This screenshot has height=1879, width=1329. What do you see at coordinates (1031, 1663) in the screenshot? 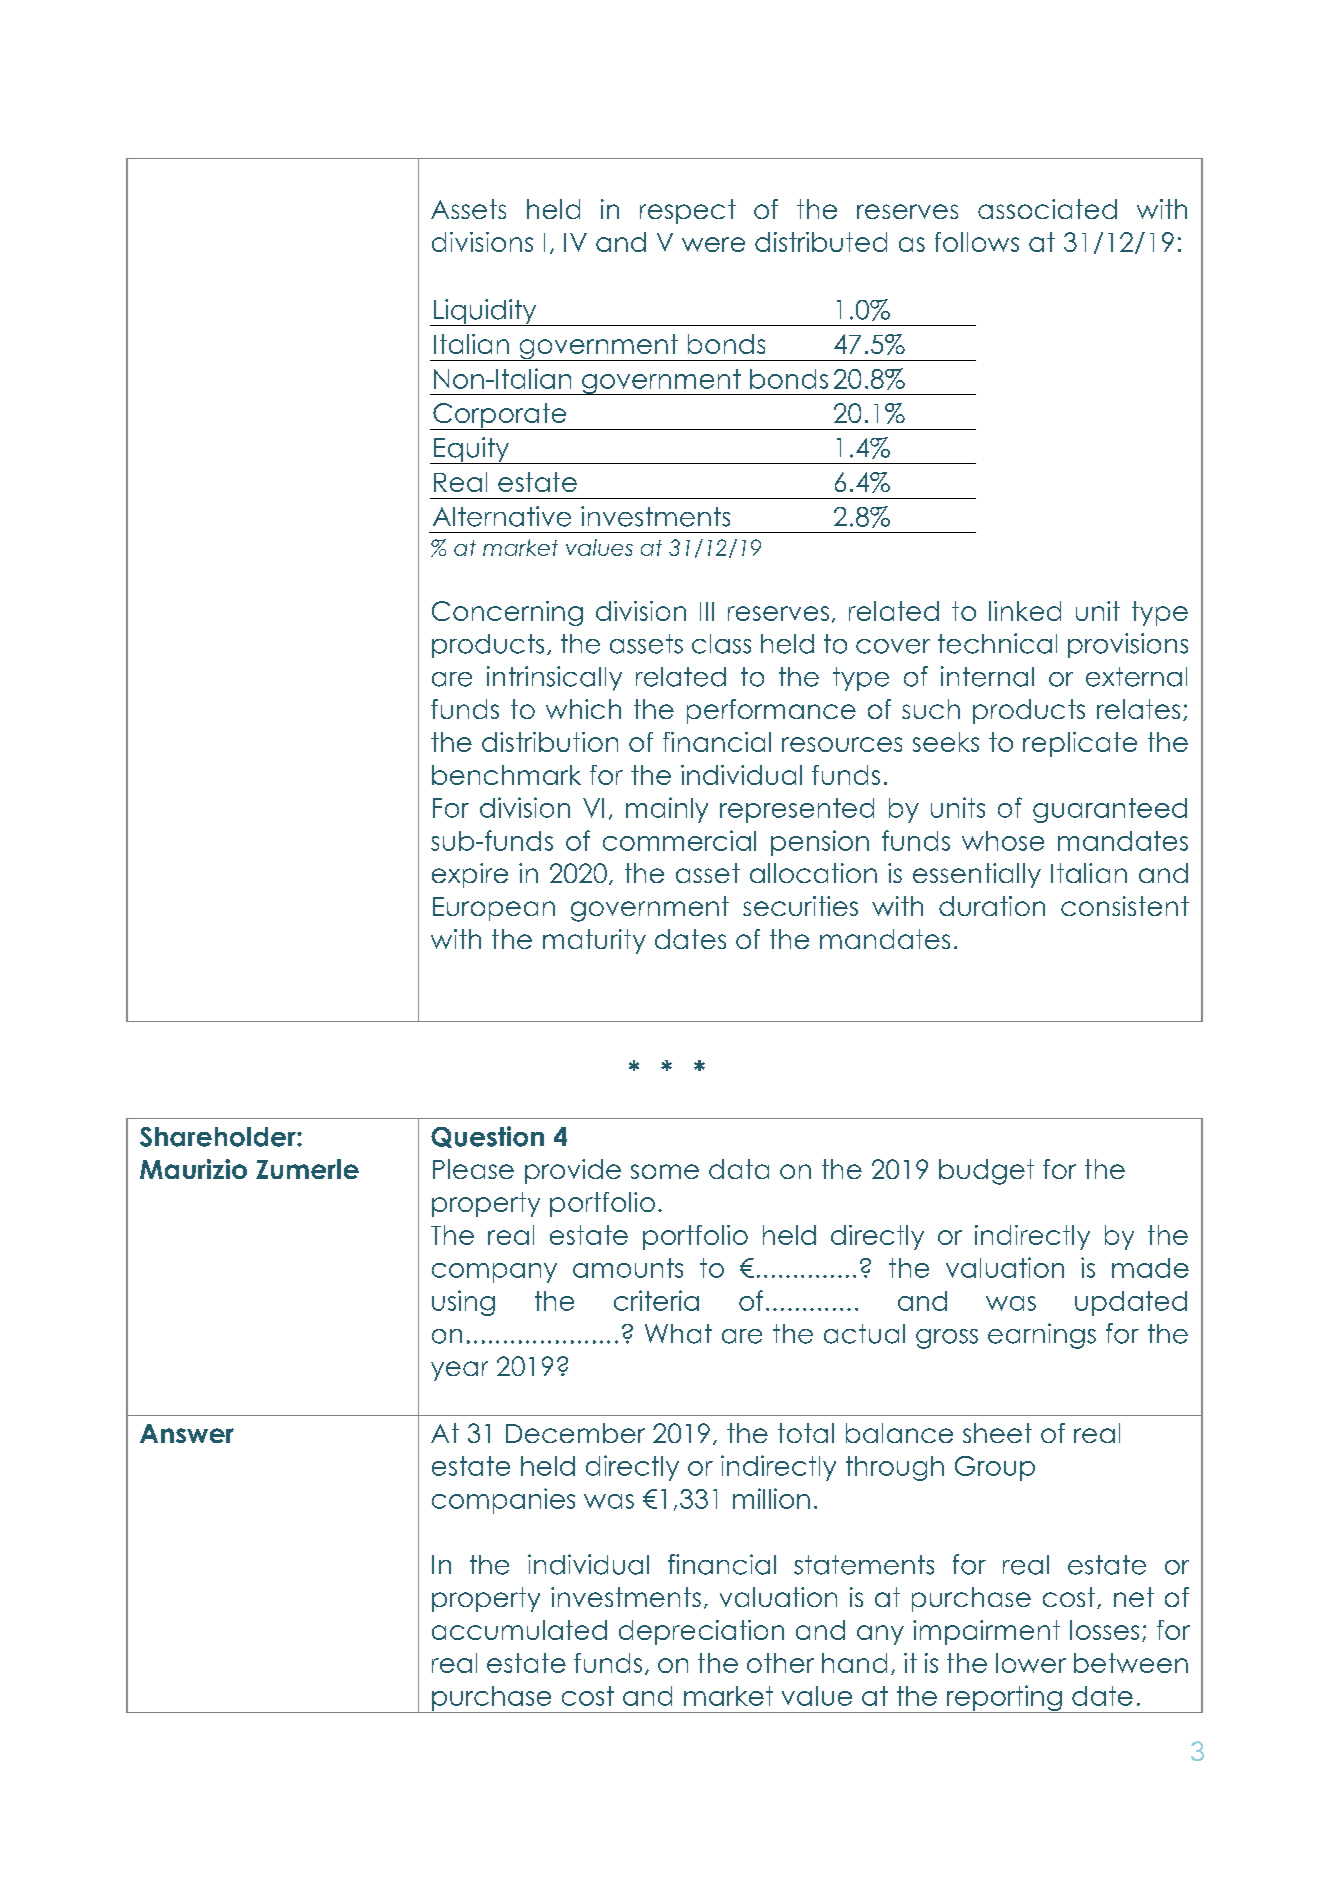
I see `lower` at bounding box center [1031, 1663].
